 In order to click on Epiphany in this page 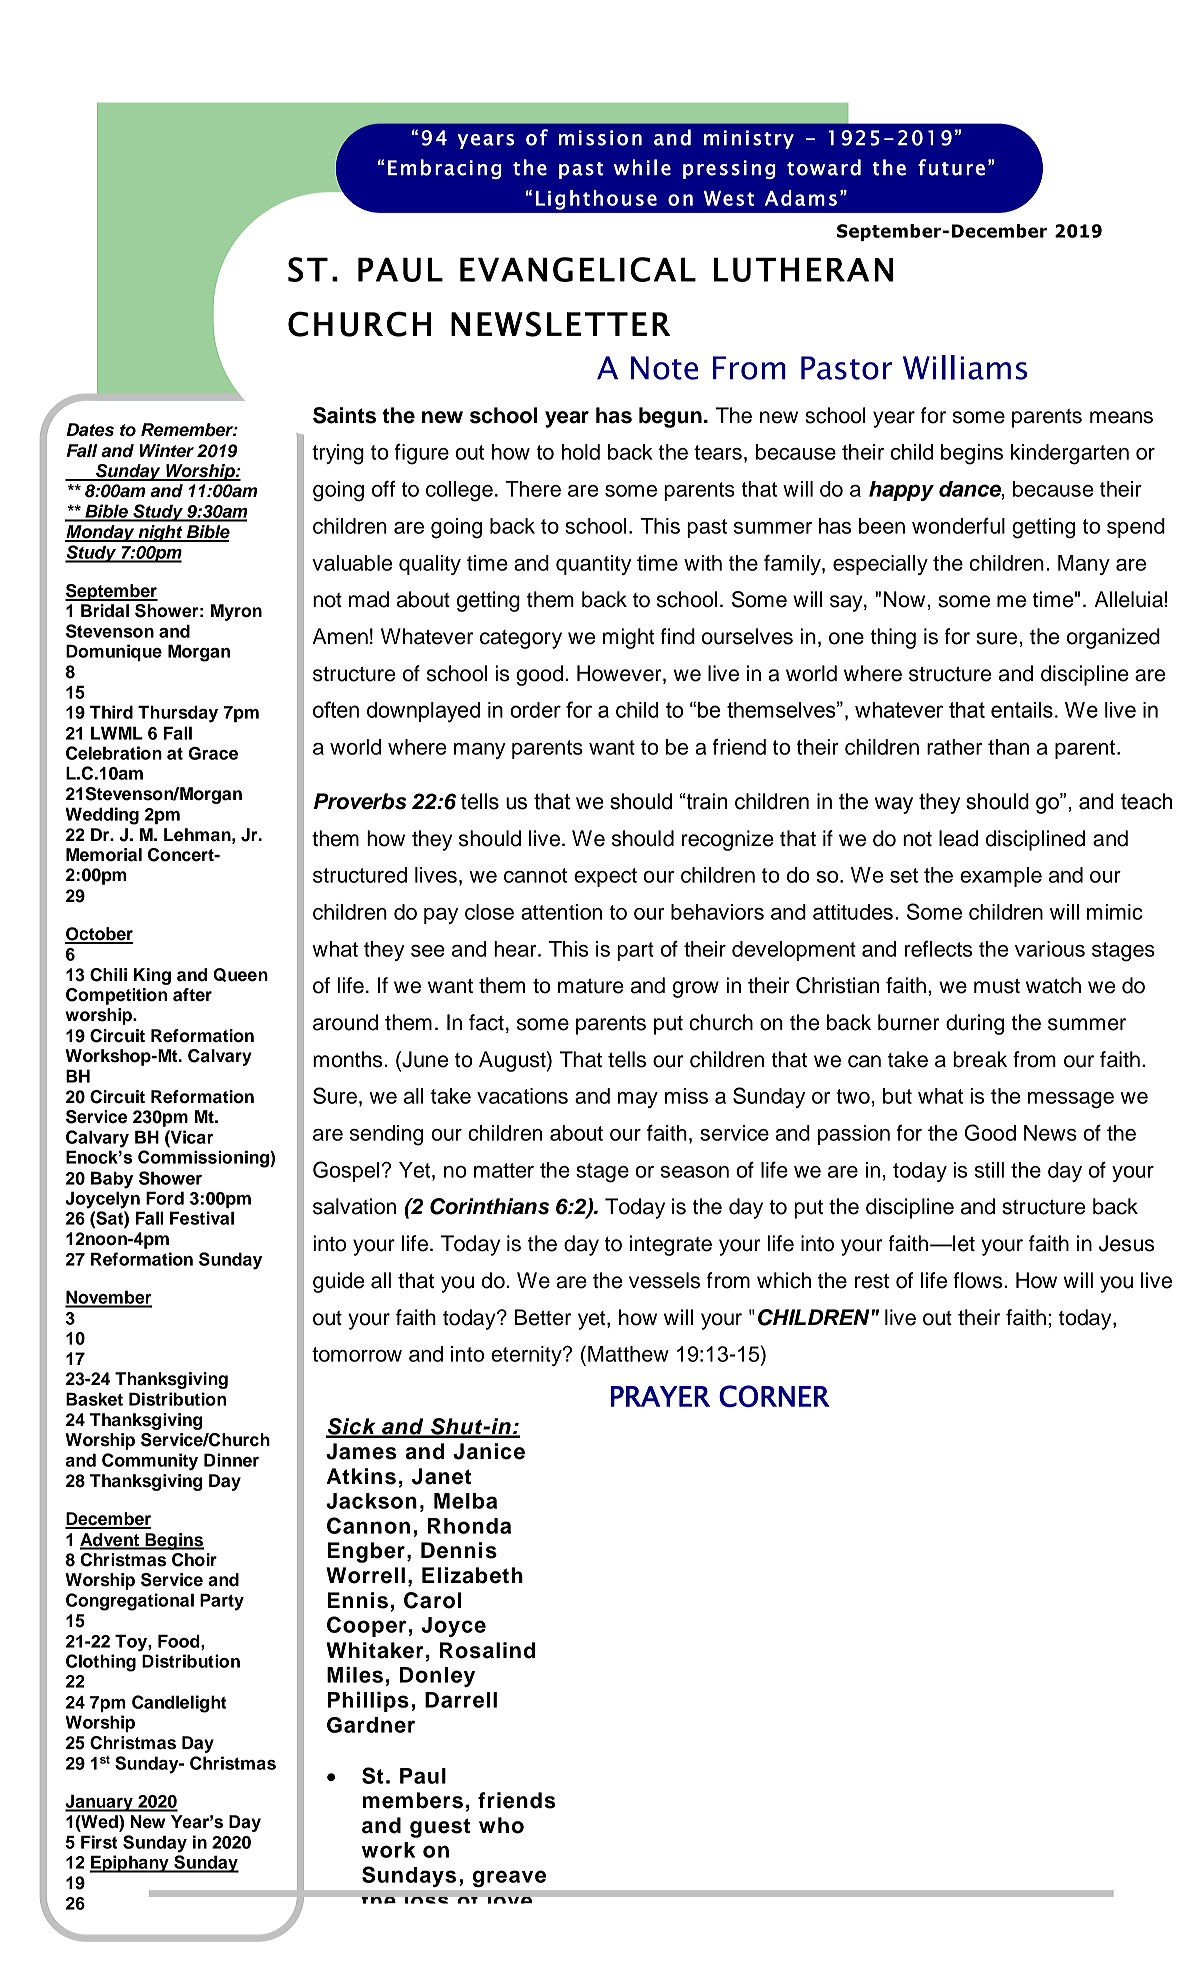, I will do `click(130, 1864)`.
